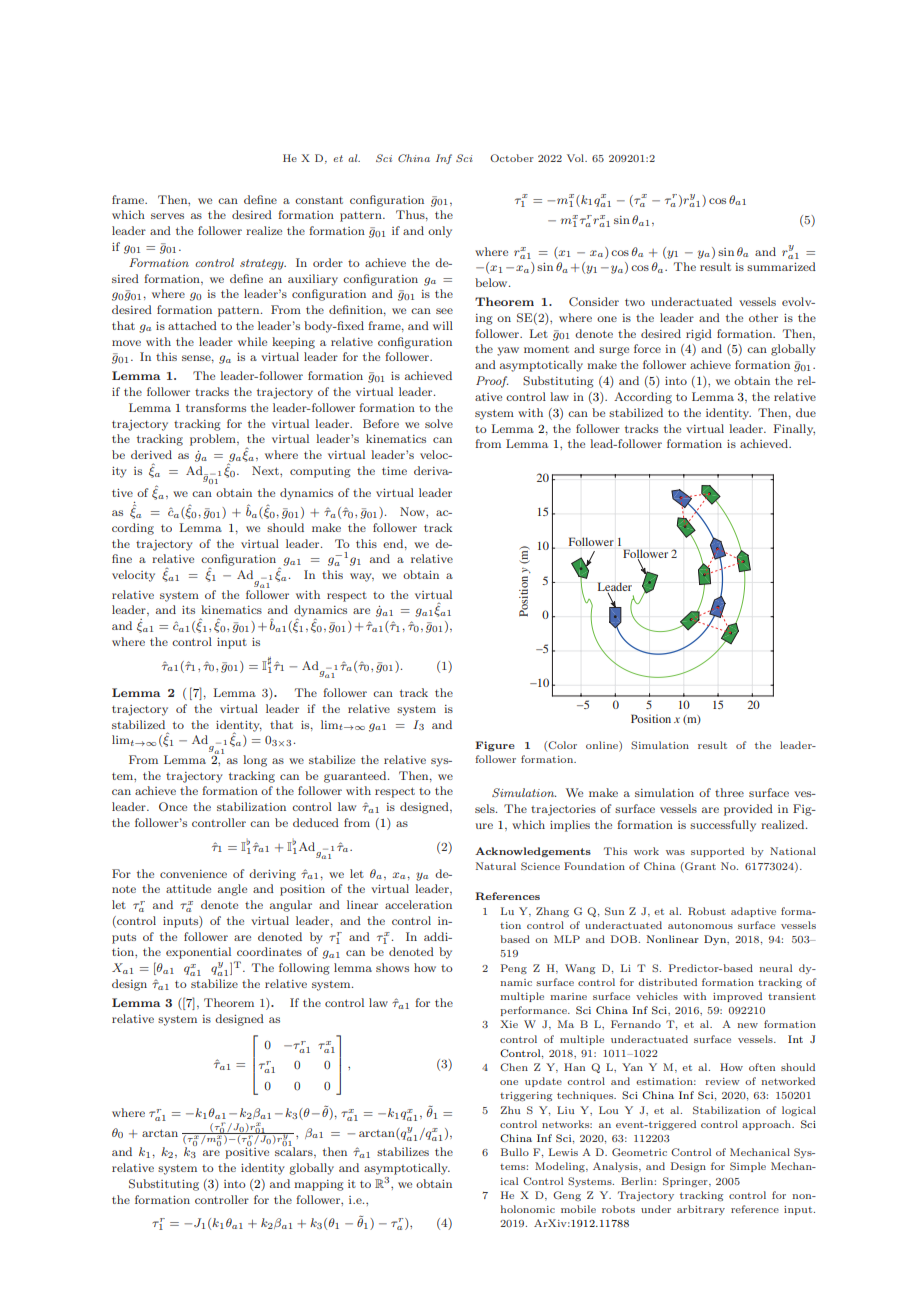 The width and height of the screenshot is (924, 1308). Describe the element at coordinates (440, 232) in the screenshot. I see `only` at that location.
